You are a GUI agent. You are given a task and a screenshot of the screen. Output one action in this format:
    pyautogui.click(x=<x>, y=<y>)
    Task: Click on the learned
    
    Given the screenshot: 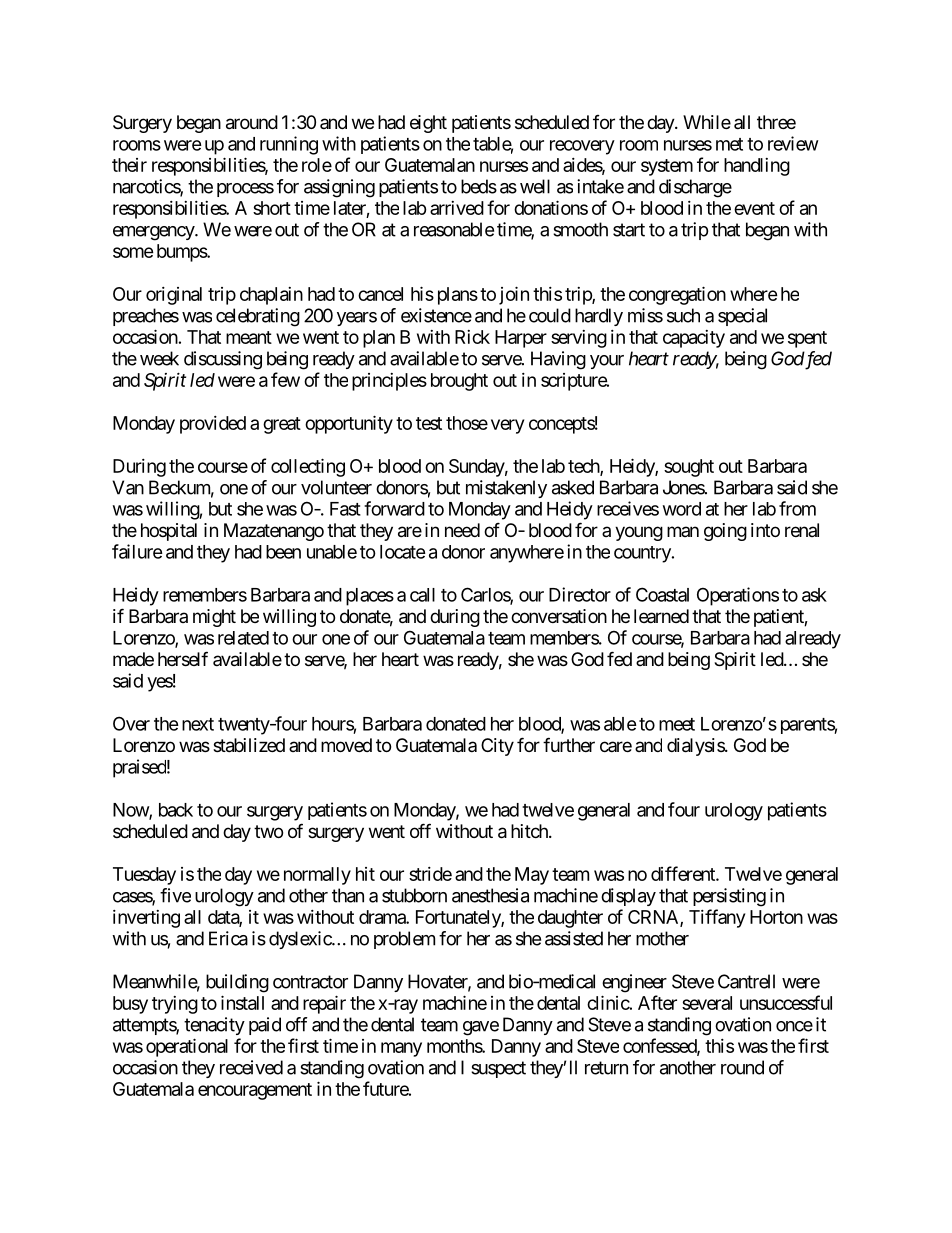 What is the action you would take?
    pyautogui.click(x=661, y=616)
